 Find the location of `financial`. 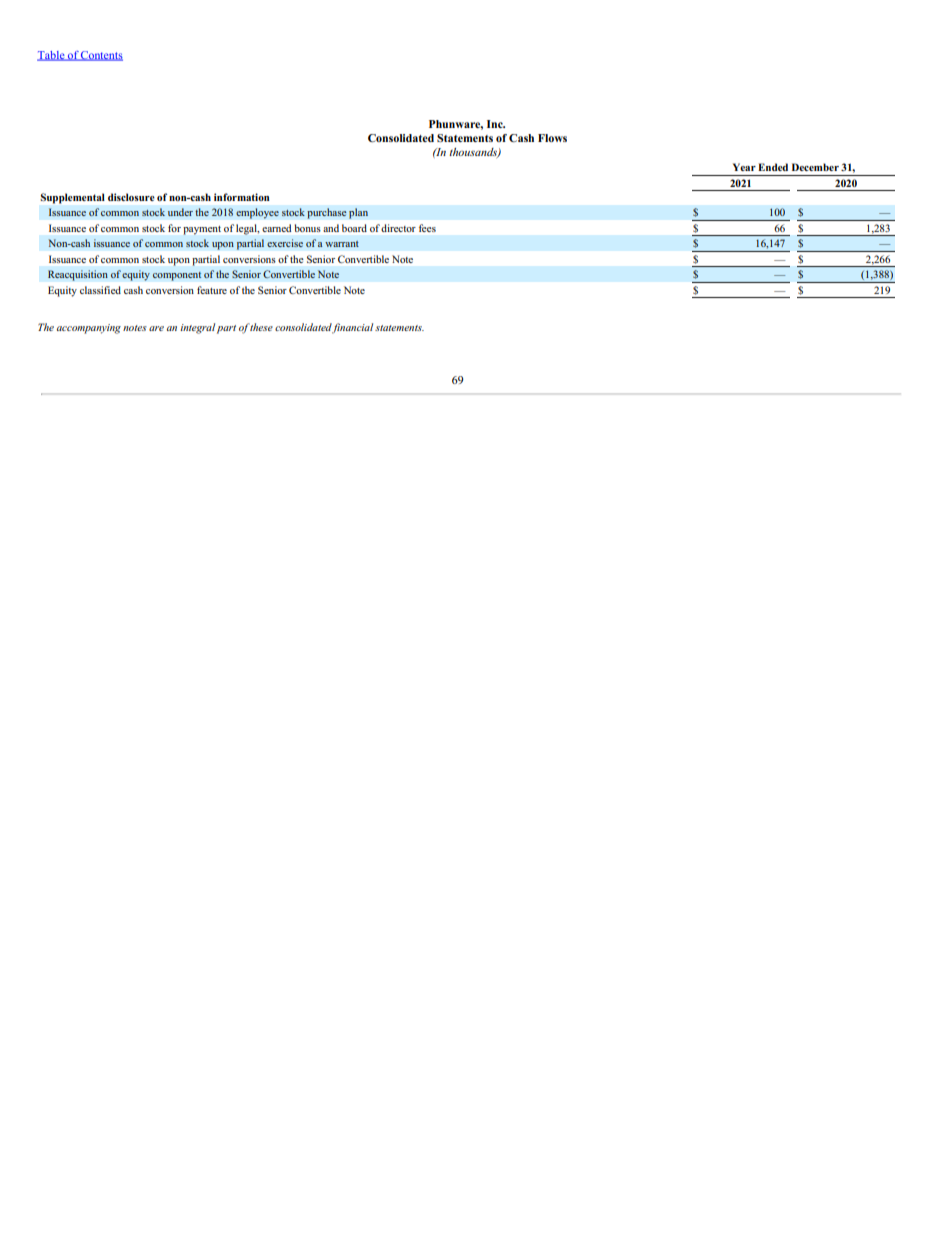

financial is located at coordinates (352, 328).
